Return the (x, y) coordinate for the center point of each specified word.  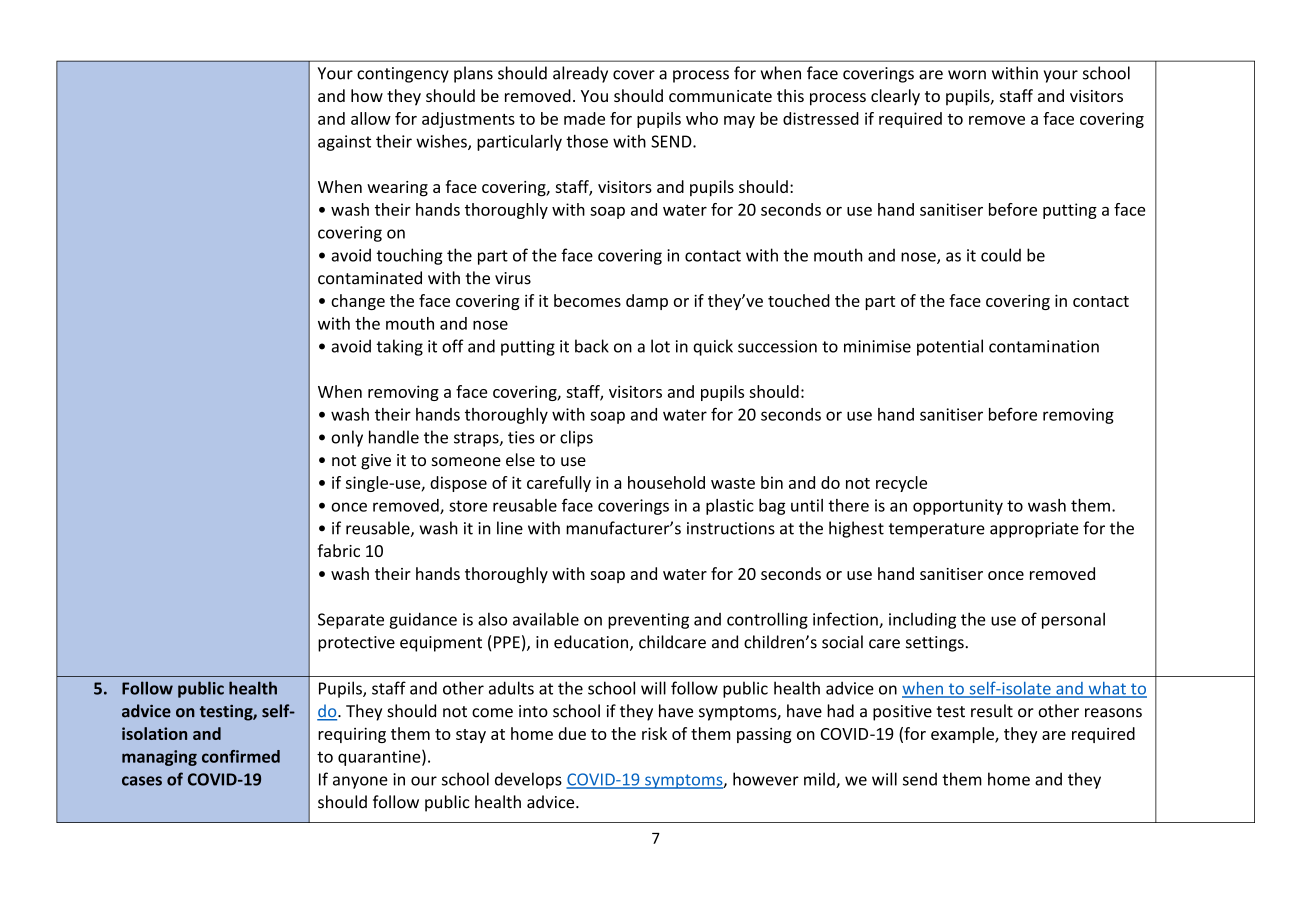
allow (371, 118)
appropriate (1034, 530)
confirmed (241, 756)
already (580, 74)
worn (967, 75)
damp (647, 302)
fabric (339, 550)
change (358, 302)
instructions (731, 528)
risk (654, 733)
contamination (1044, 346)
